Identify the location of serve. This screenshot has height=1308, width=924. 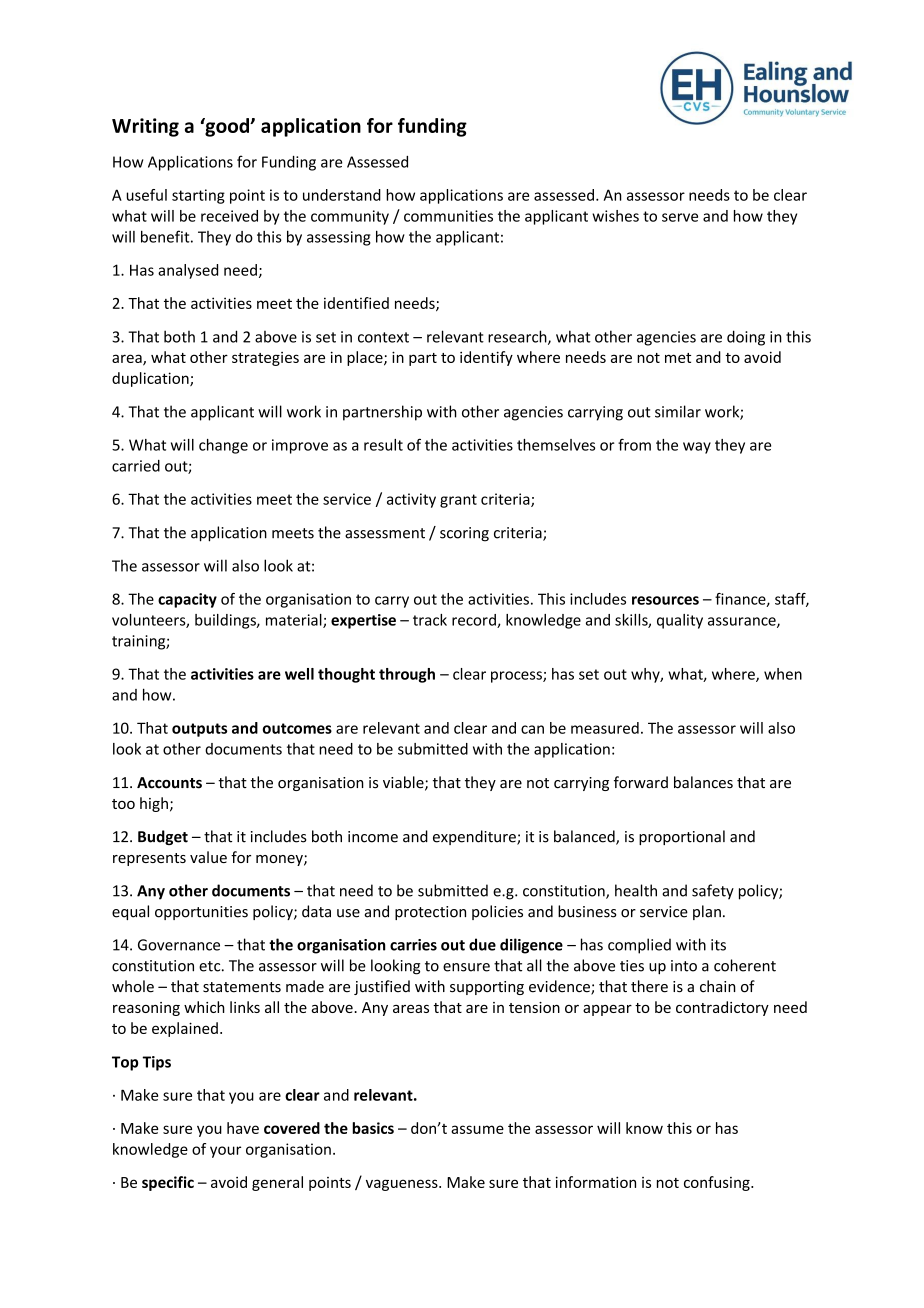
(680, 217).
